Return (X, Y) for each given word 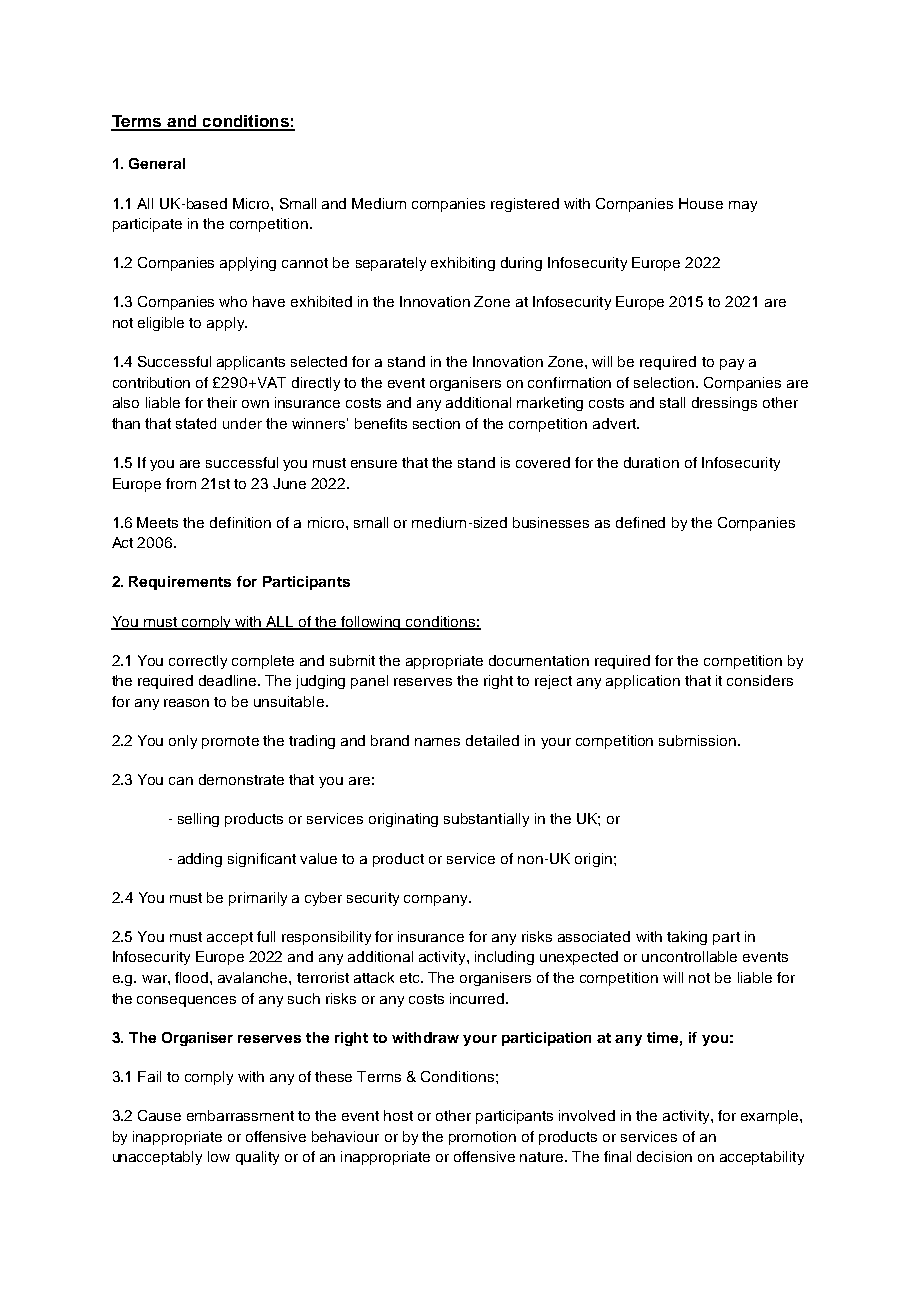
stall (672, 402)
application (643, 682)
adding (200, 860)
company (437, 900)
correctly (198, 662)
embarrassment (240, 1115)
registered (525, 205)
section (436, 423)
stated (196, 423)
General (157, 163)
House (701, 203)
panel (369, 682)
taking (687, 938)
